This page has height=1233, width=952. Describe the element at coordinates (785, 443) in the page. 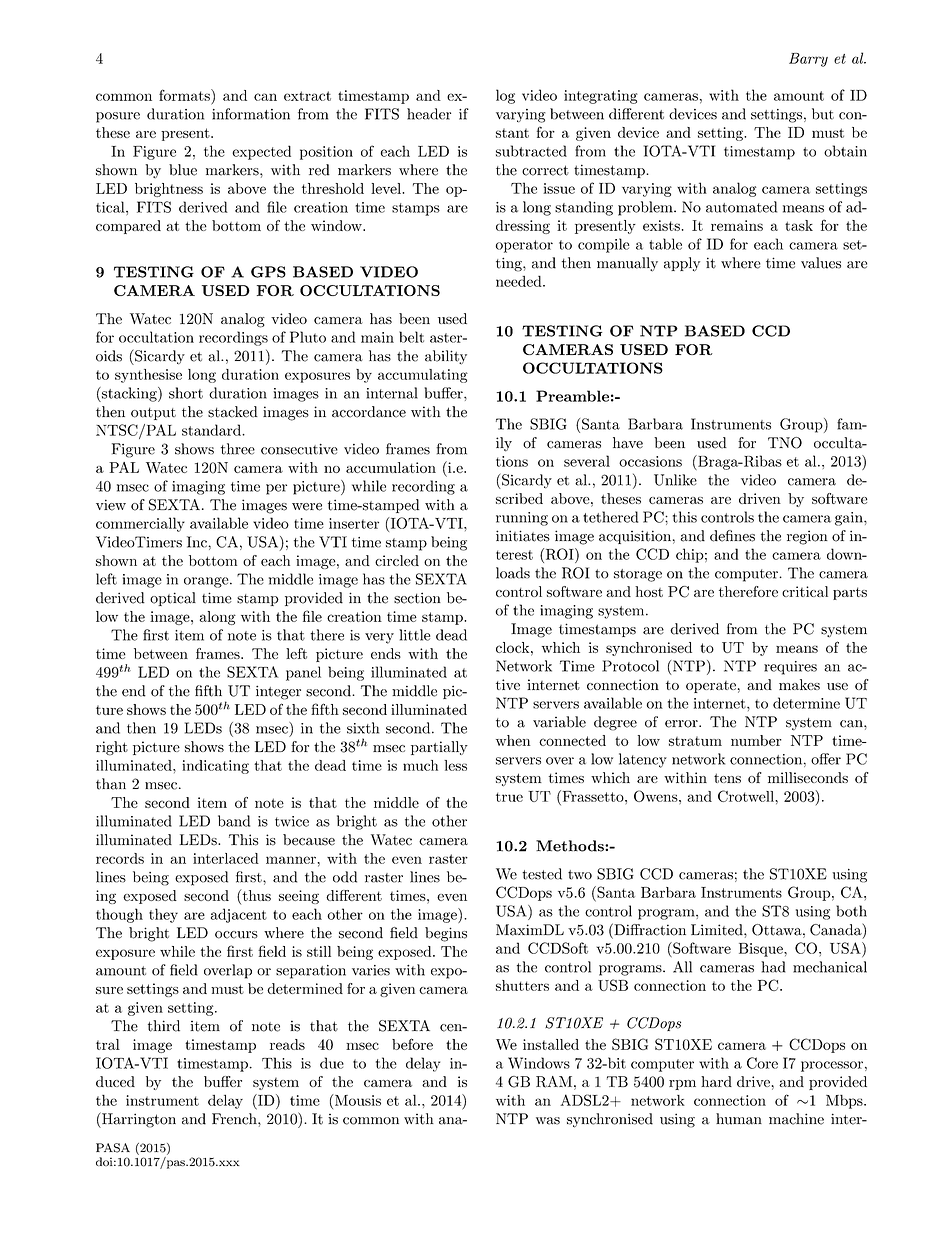

I see `TNO` at that location.
